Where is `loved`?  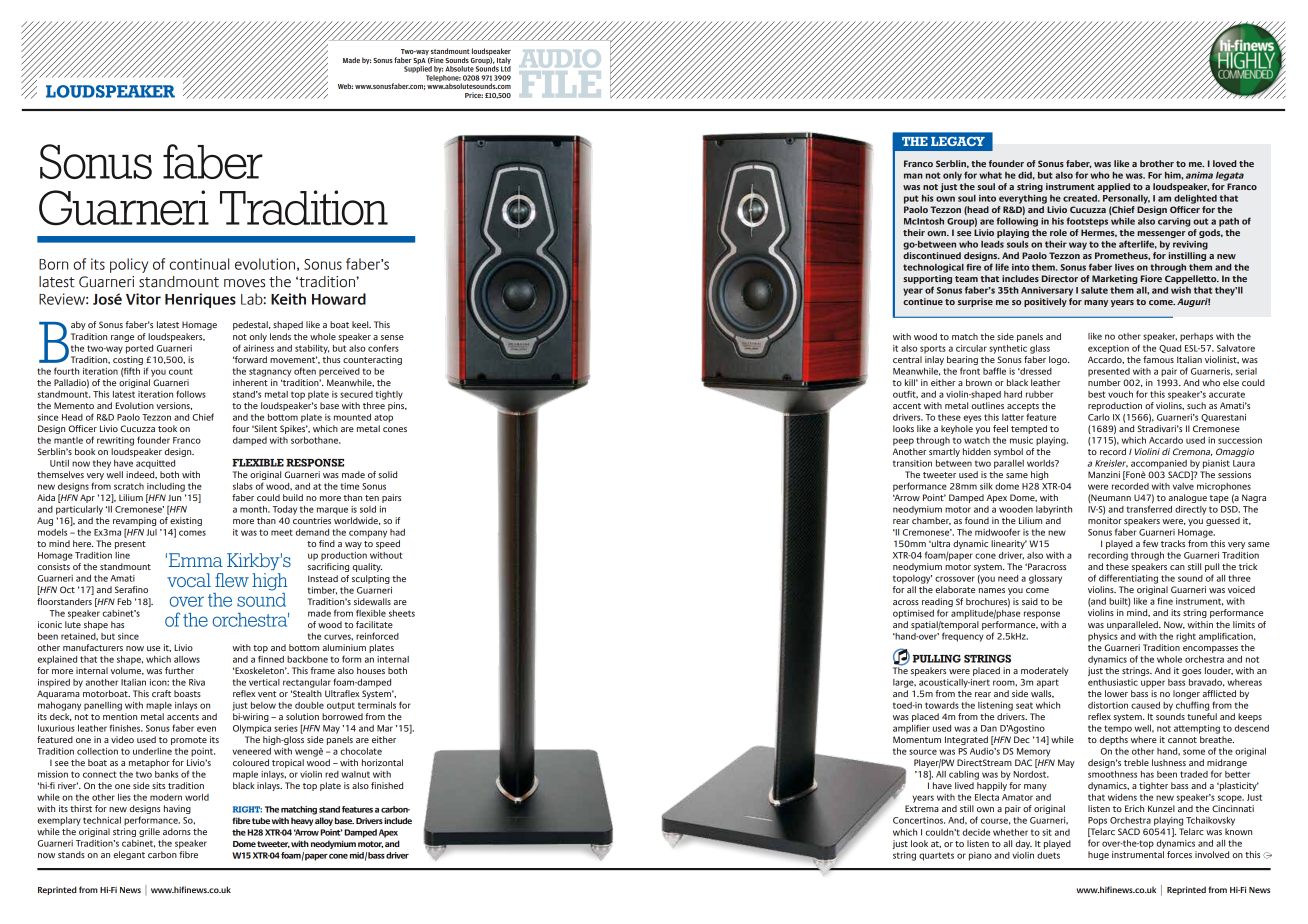 loved is located at coordinates (1224, 163).
